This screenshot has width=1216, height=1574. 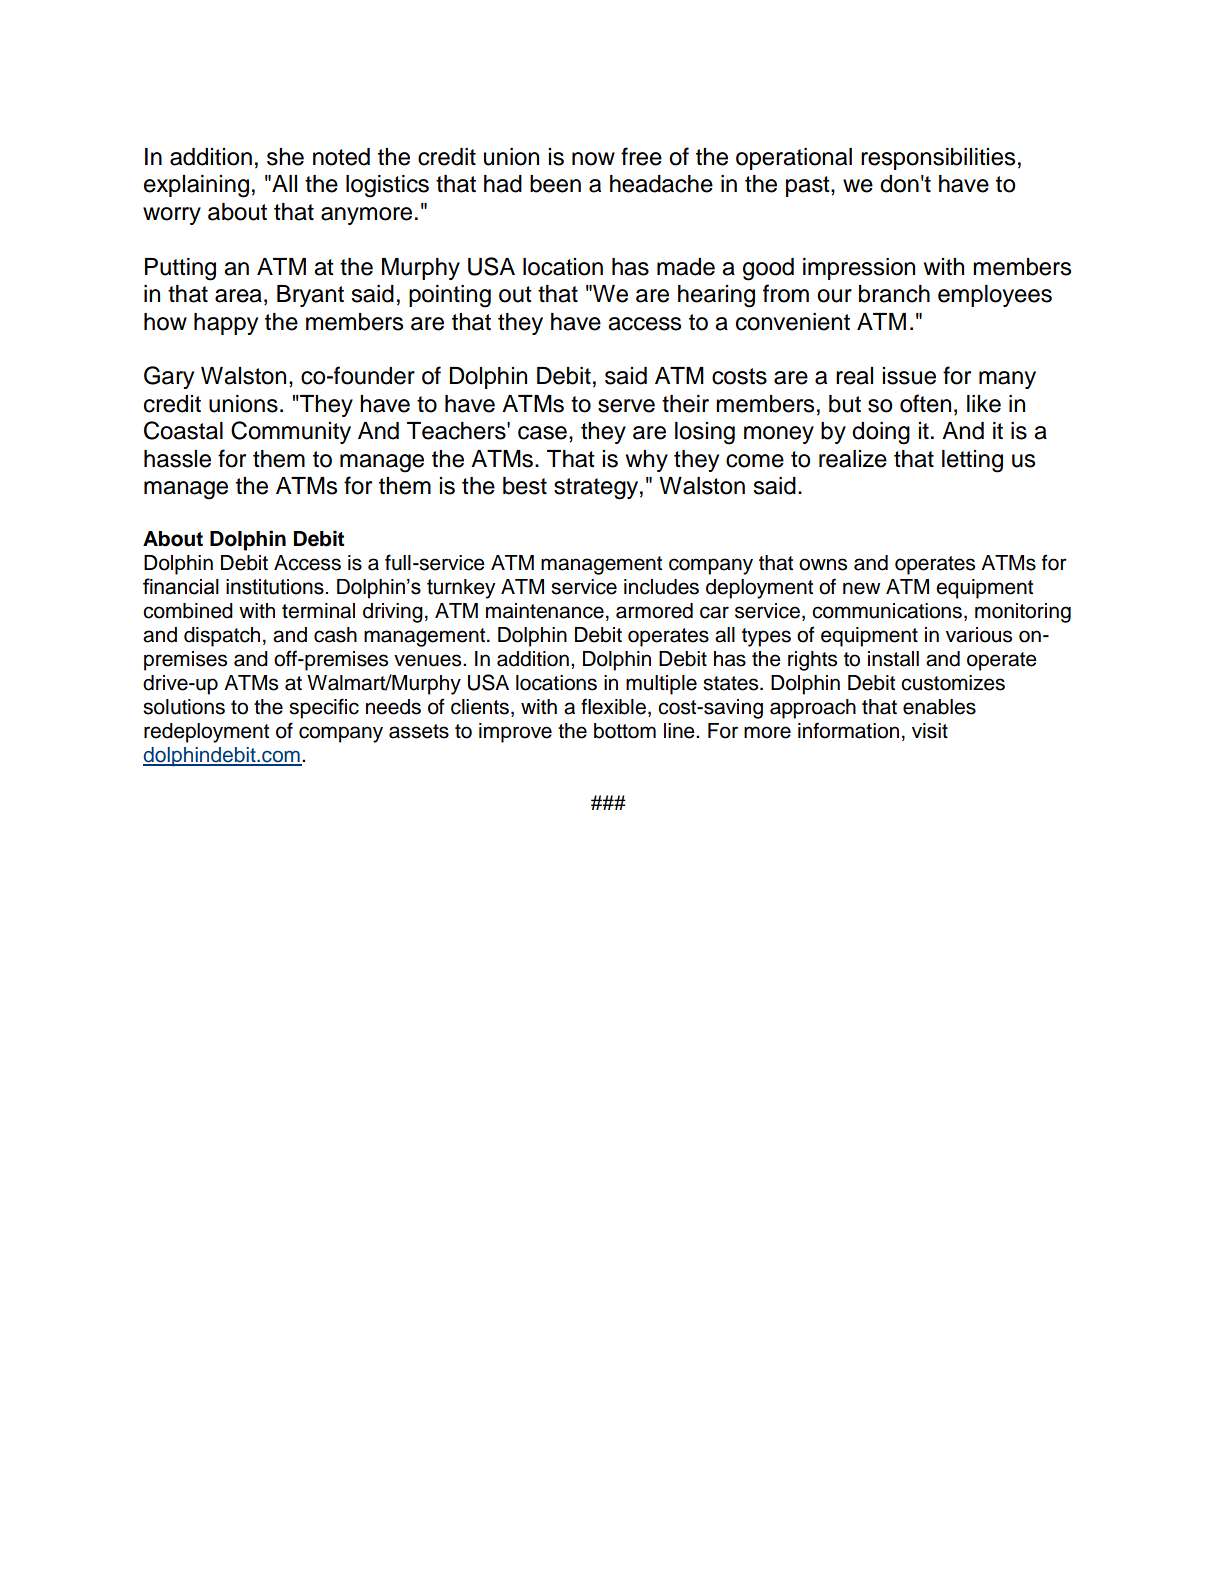 What do you see at coordinates (938, 159) in the screenshot?
I see `responsibilities` at bounding box center [938, 159].
